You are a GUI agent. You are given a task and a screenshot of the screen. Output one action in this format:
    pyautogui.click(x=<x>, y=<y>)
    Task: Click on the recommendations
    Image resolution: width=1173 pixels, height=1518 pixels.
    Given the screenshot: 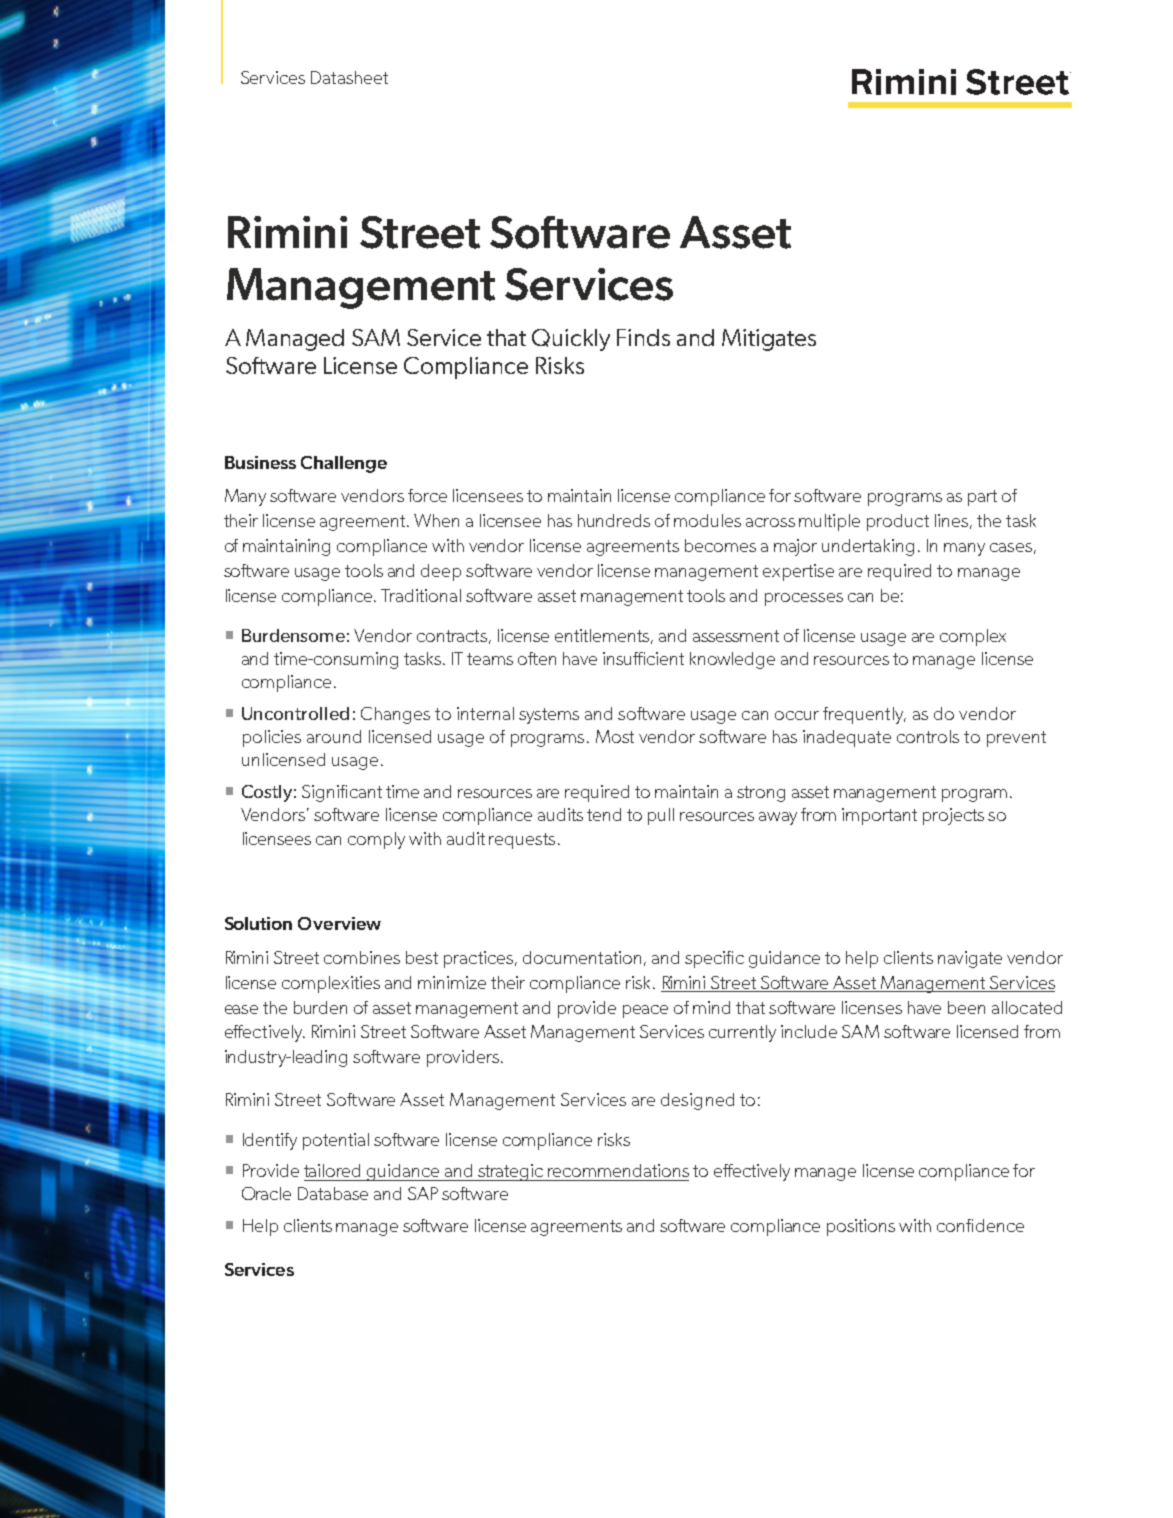 What is the action you would take?
    pyautogui.click(x=618, y=1170)
